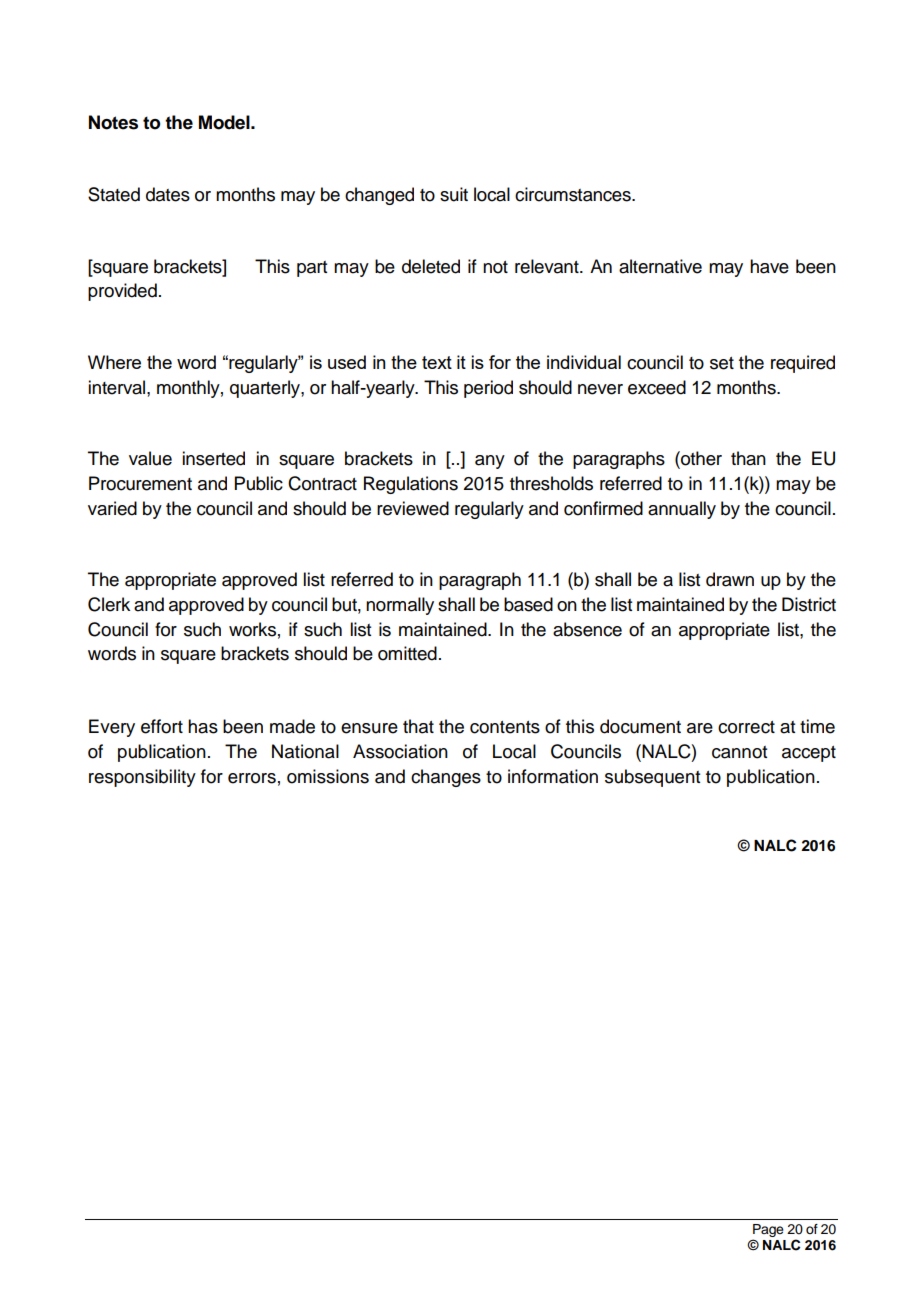 Image resolution: width=924 pixels, height=1308 pixels. What do you see at coordinates (454, 194) in the screenshot?
I see `suit` at bounding box center [454, 194].
